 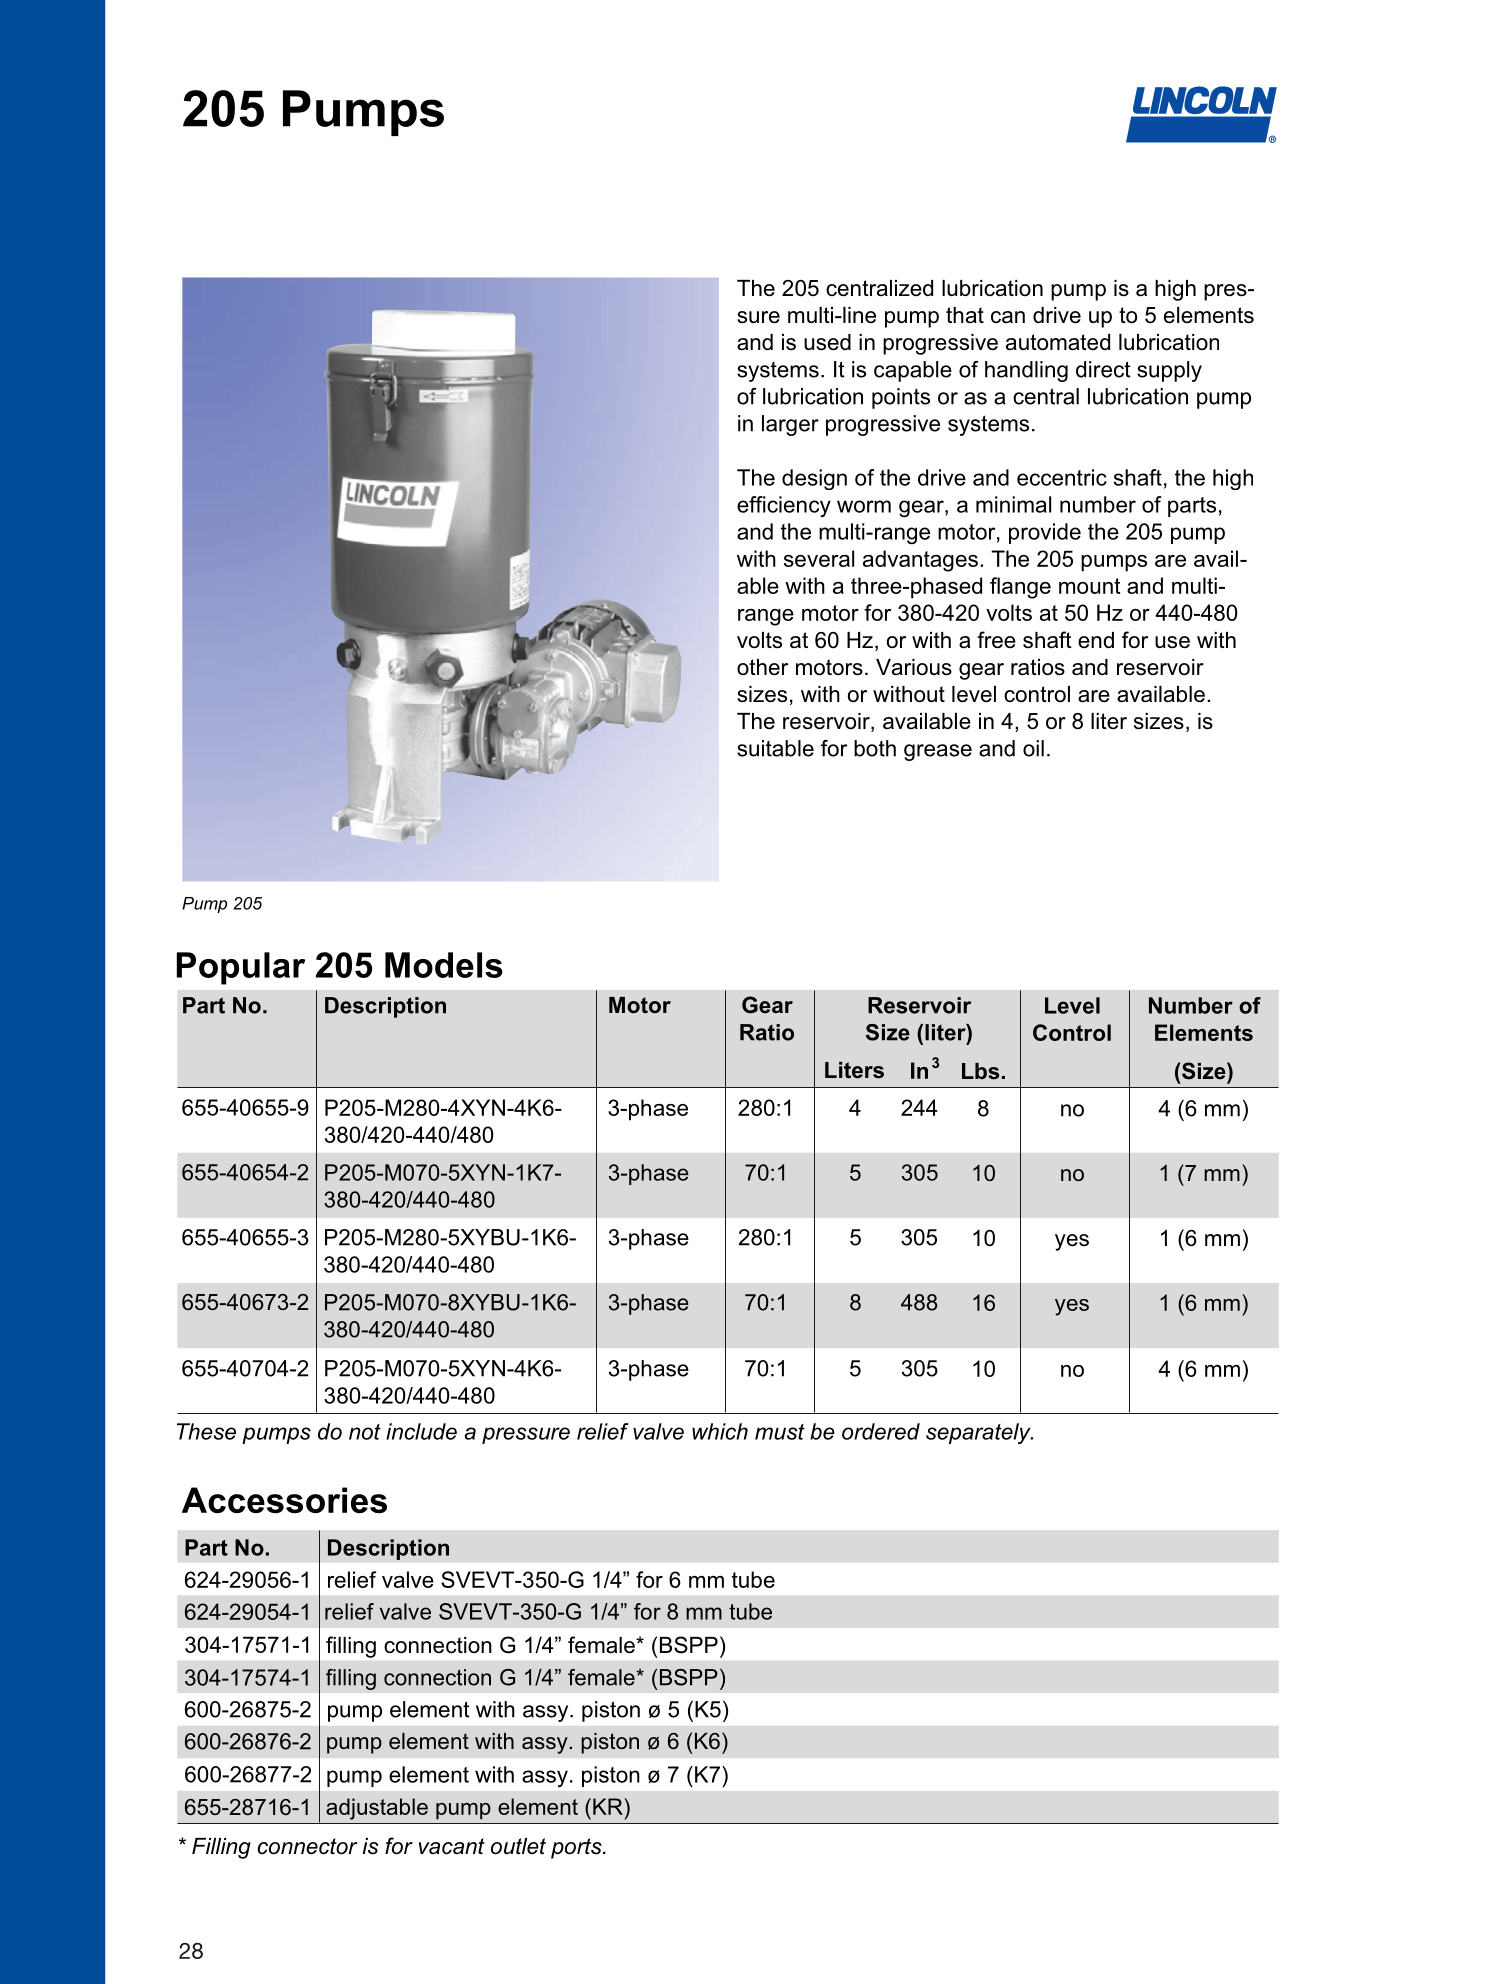 What do you see at coordinates (827, 342) in the screenshot?
I see `used` at bounding box center [827, 342].
